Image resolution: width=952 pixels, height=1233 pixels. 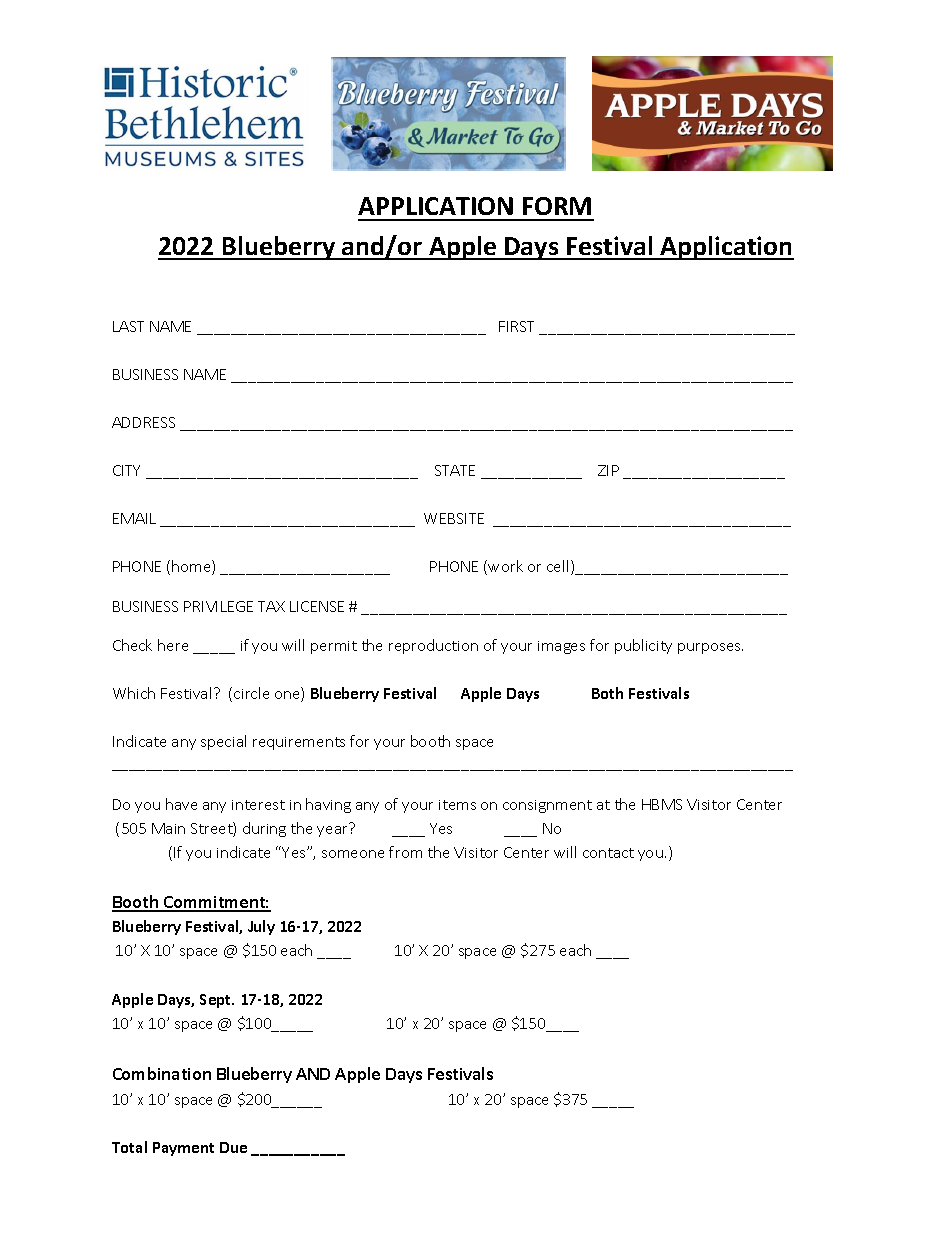 I want to click on items, so click(x=457, y=805).
